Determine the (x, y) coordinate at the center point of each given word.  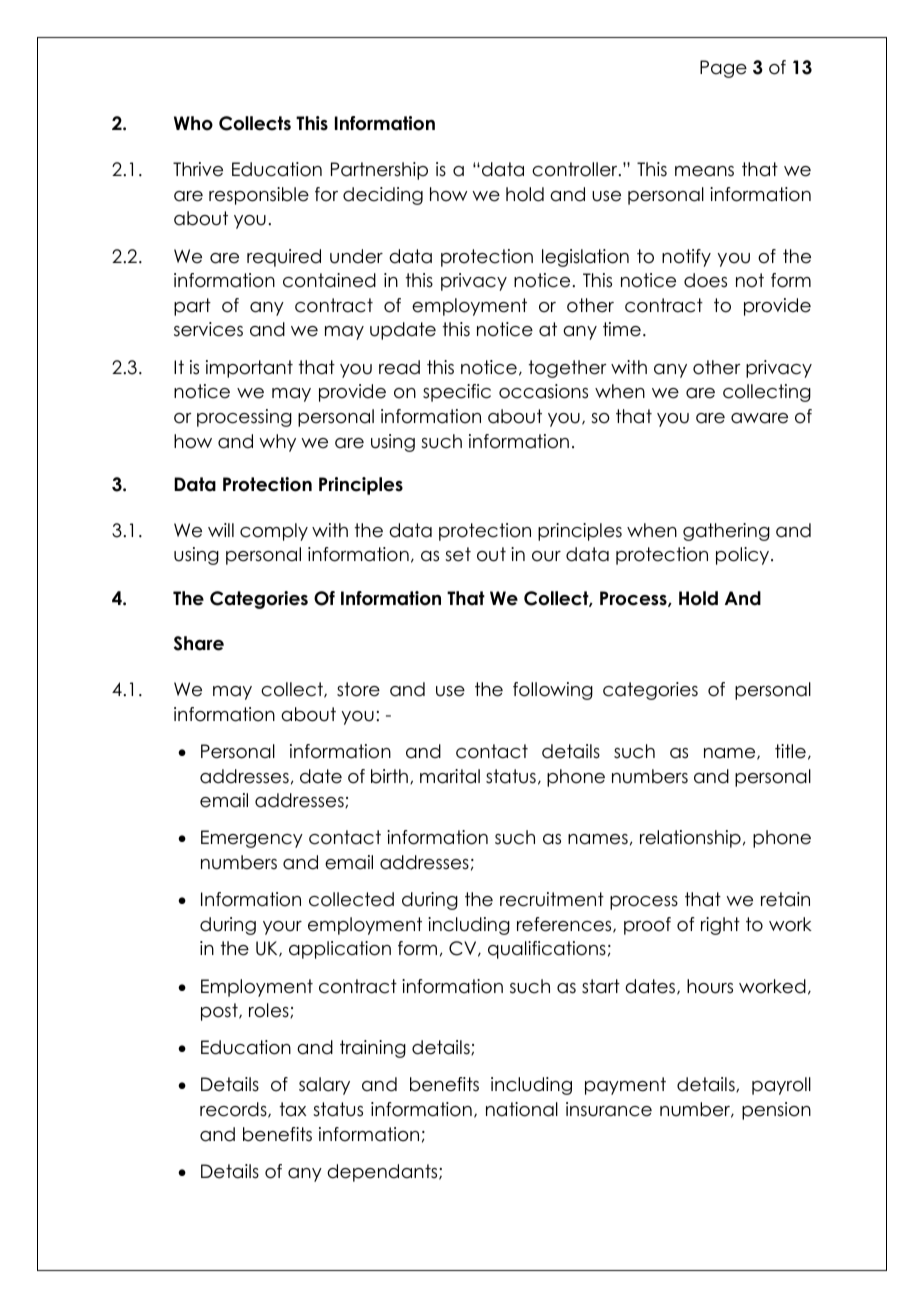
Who (193, 123)
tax (293, 1109)
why (277, 443)
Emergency (252, 839)
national (522, 1109)
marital (450, 776)
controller (576, 169)
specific (457, 393)
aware (759, 418)
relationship (690, 839)
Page (723, 69)
